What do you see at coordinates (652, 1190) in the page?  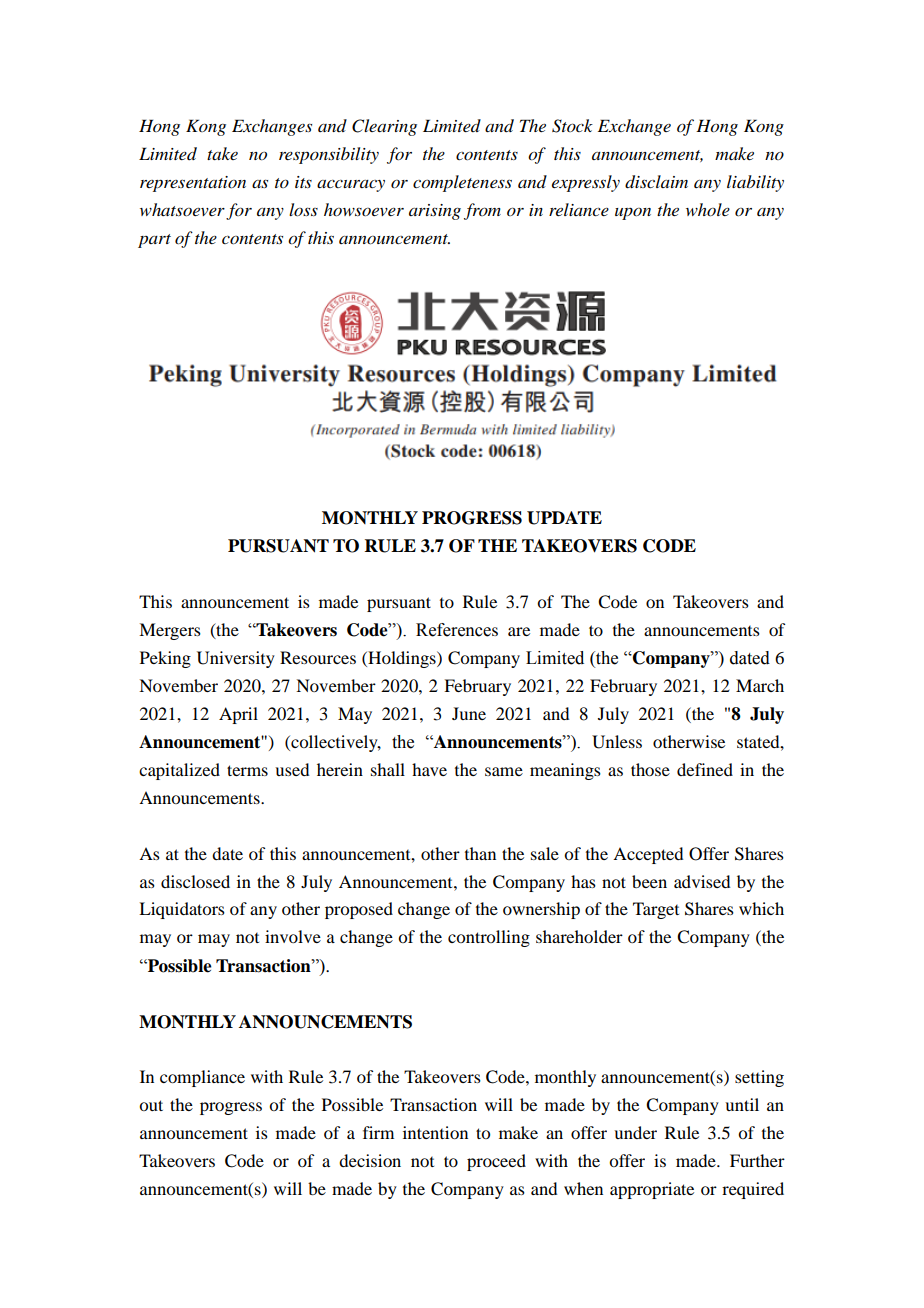 I see `appropriate` at bounding box center [652, 1190].
